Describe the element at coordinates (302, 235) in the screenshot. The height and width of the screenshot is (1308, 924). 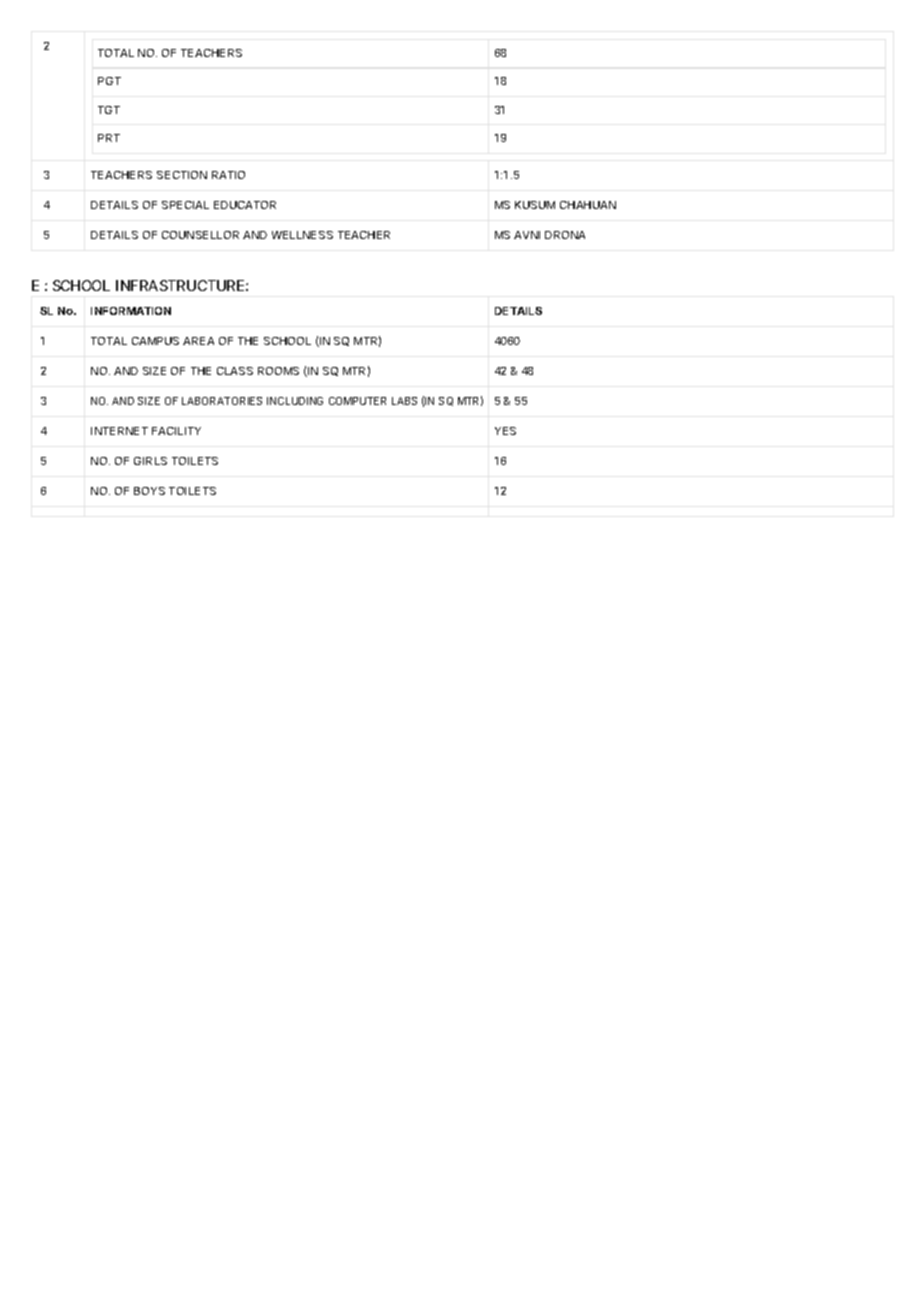
I see `WELLNESS` at that location.
